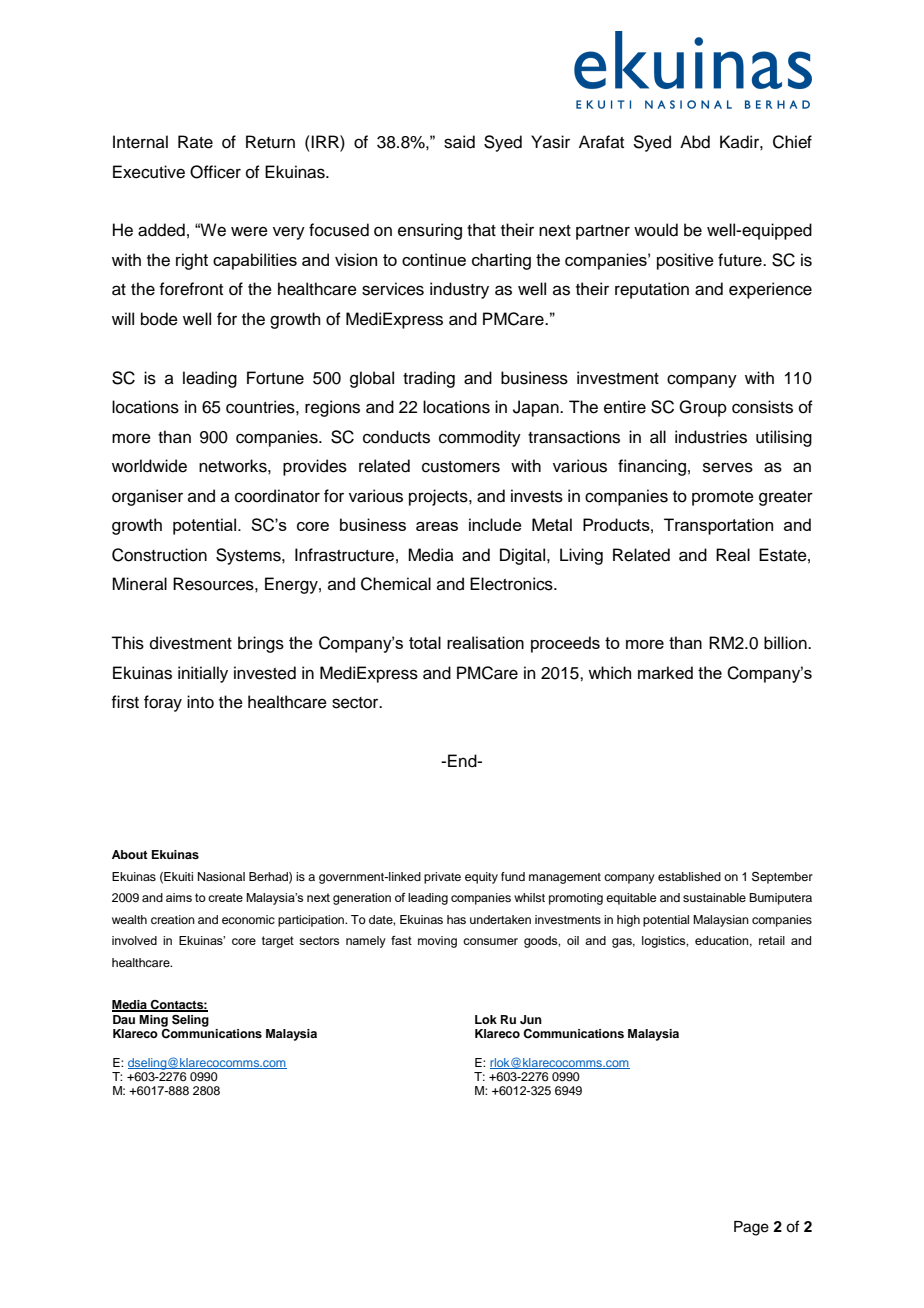 Image resolution: width=924 pixels, height=1308 pixels. I want to click on marked, so click(665, 672).
